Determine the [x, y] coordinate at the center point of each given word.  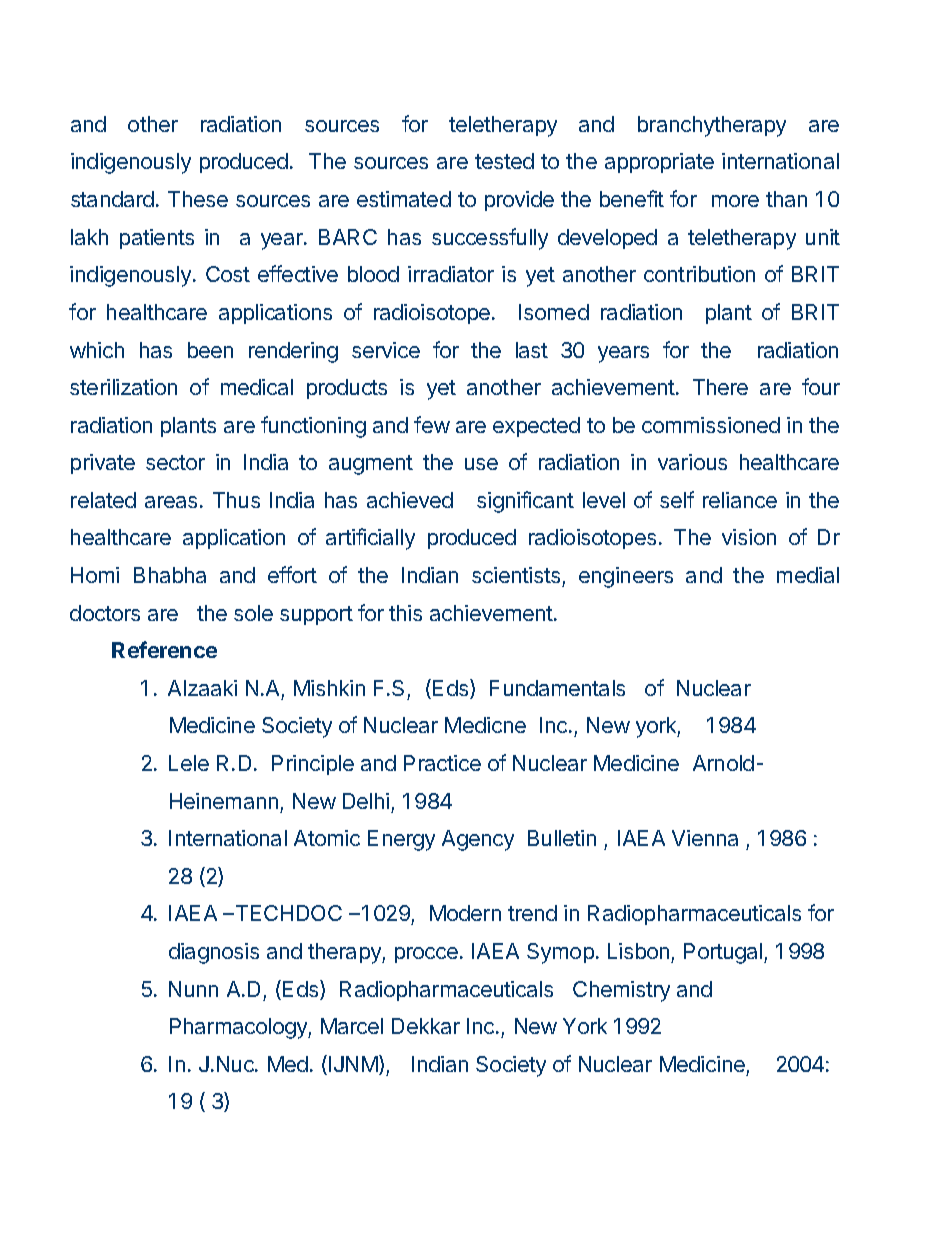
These [198, 199]
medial [808, 575]
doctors [105, 613]
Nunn [193, 989]
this [405, 613]
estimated [404, 199]
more [735, 201]
